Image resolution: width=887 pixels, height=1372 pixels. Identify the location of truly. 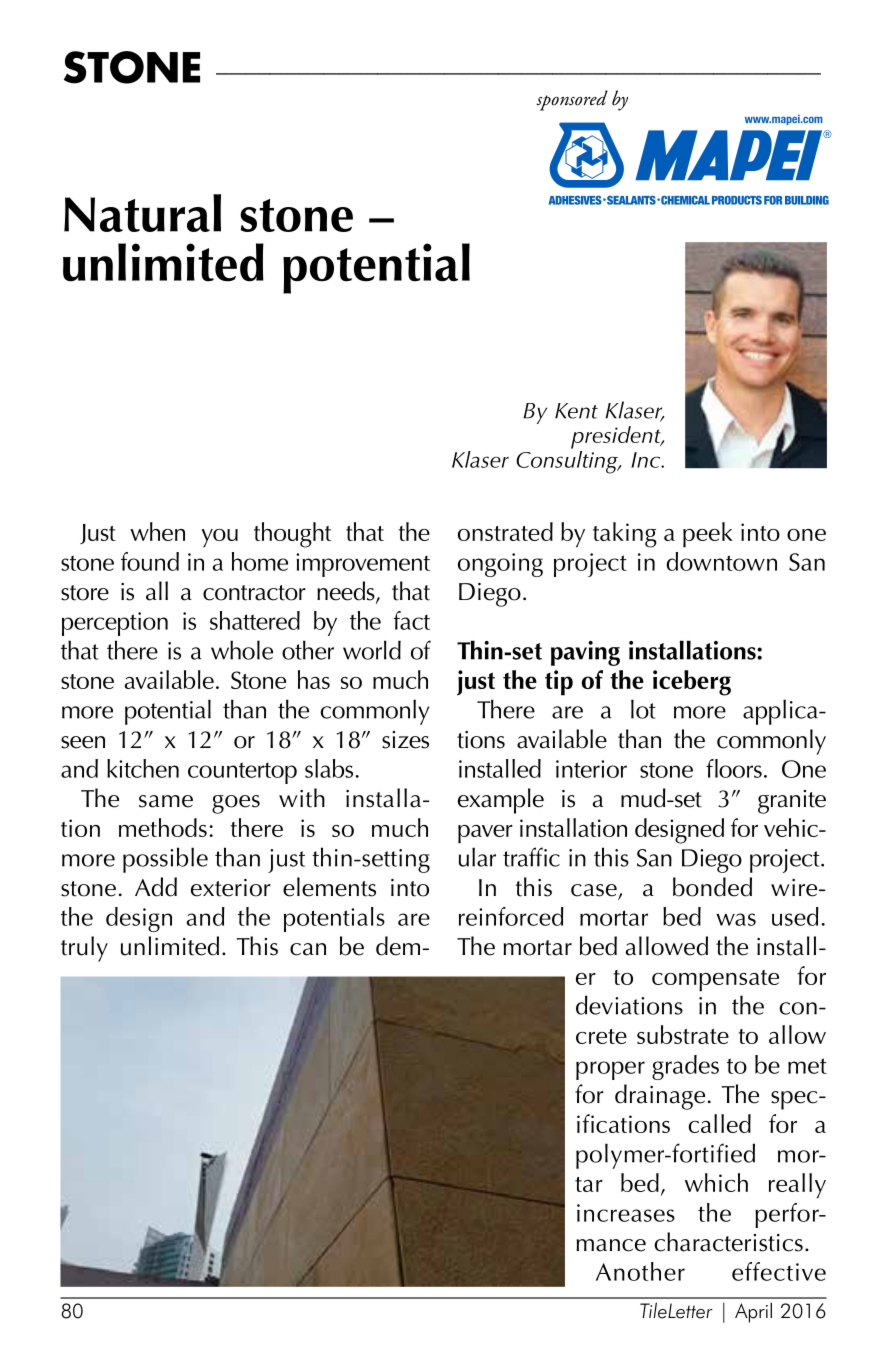
(84, 949).
